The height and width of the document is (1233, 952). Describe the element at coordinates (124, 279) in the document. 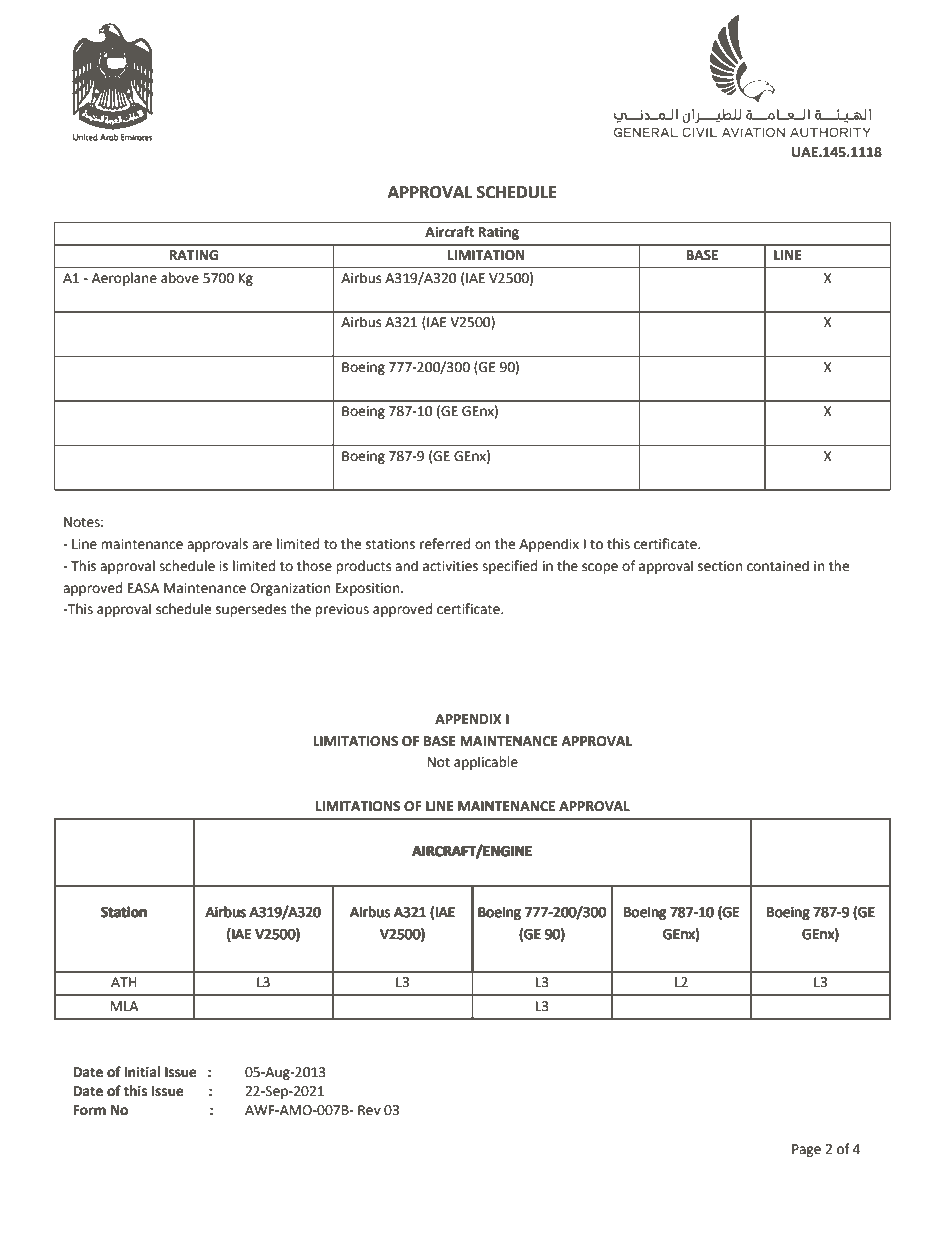

I see `Aeroplane` at that location.
